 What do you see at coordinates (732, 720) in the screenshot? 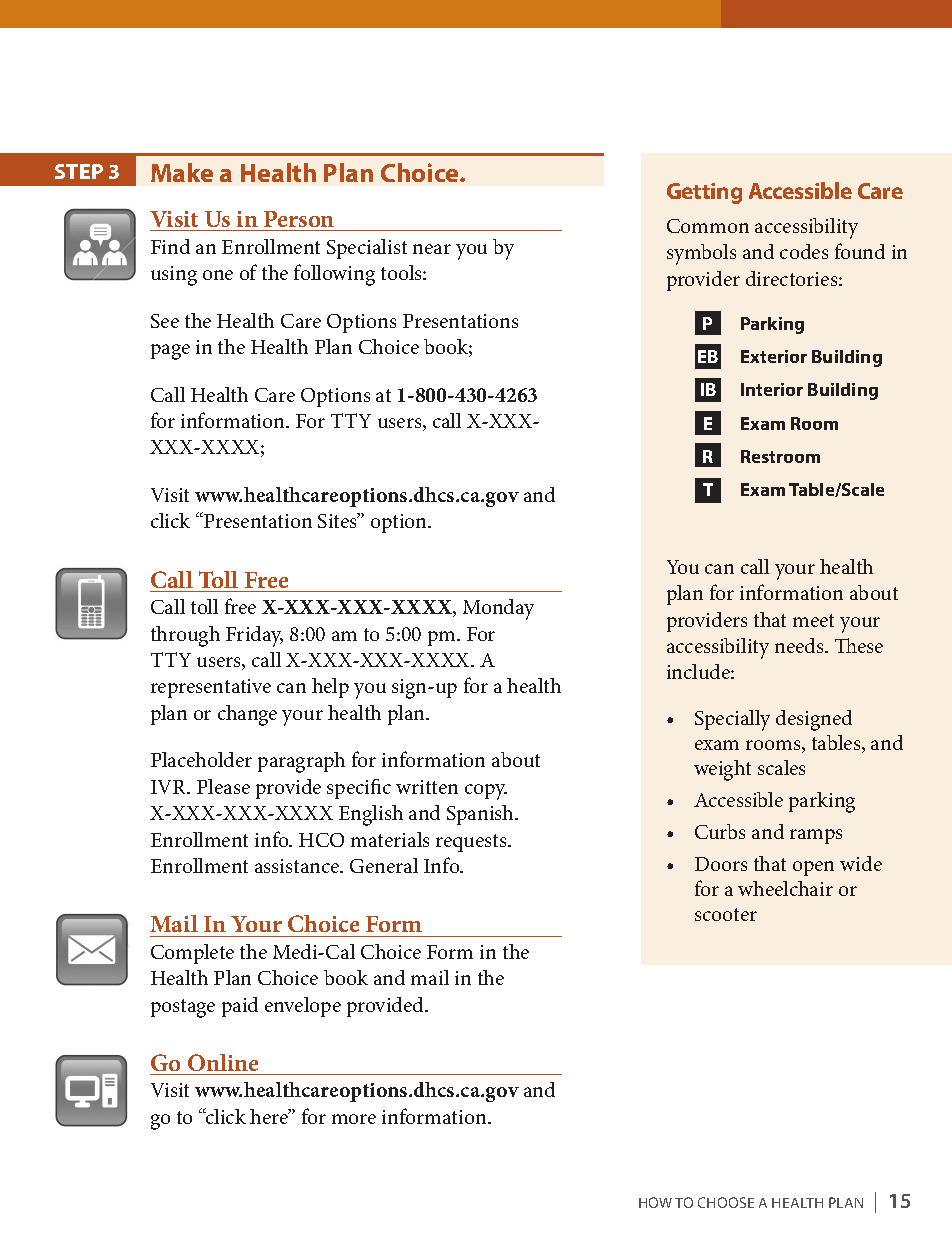
I see `Specially` at bounding box center [732, 720].
